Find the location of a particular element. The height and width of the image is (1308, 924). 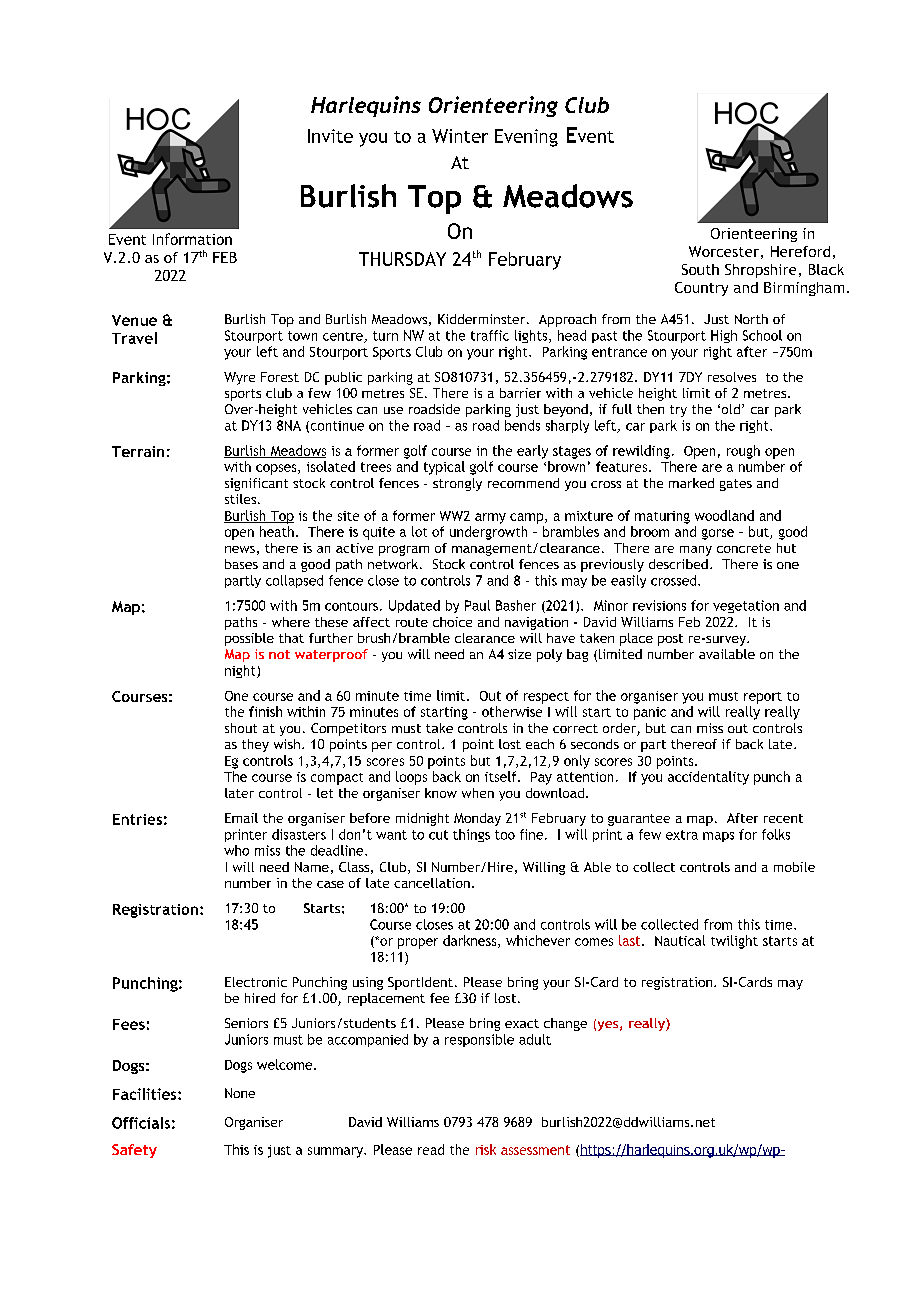

Email is located at coordinates (241, 818).
